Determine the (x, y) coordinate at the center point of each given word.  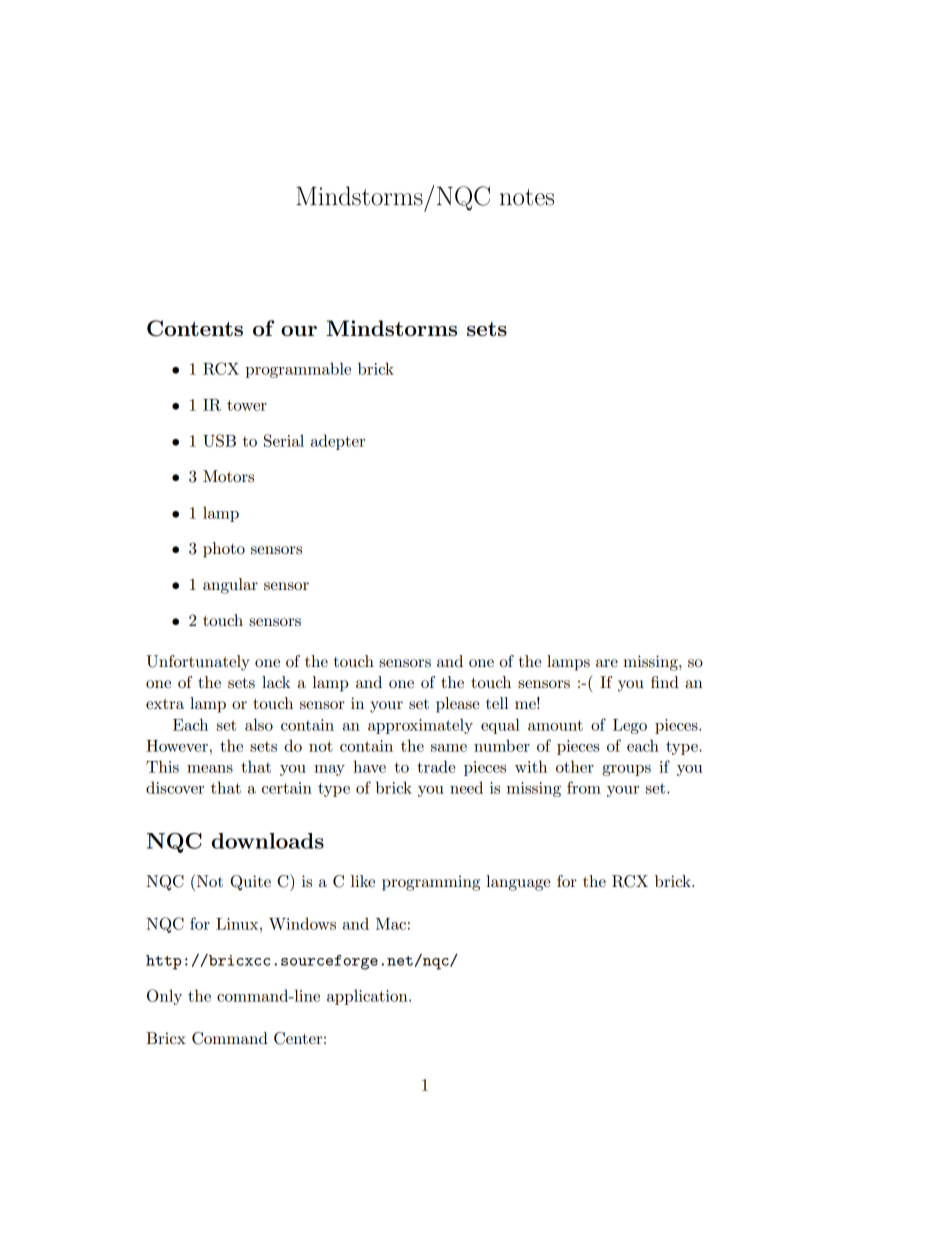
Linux (238, 924)
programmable (298, 370)
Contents (195, 328)
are (607, 663)
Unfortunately (198, 663)
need (466, 787)
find (665, 682)
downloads (268, 841)
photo (224, 550)
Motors (228, 476)
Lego (630, 726)
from (584, 787)
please (458, 705)
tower (247, 405)
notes (527, 197)
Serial (284, 440)
